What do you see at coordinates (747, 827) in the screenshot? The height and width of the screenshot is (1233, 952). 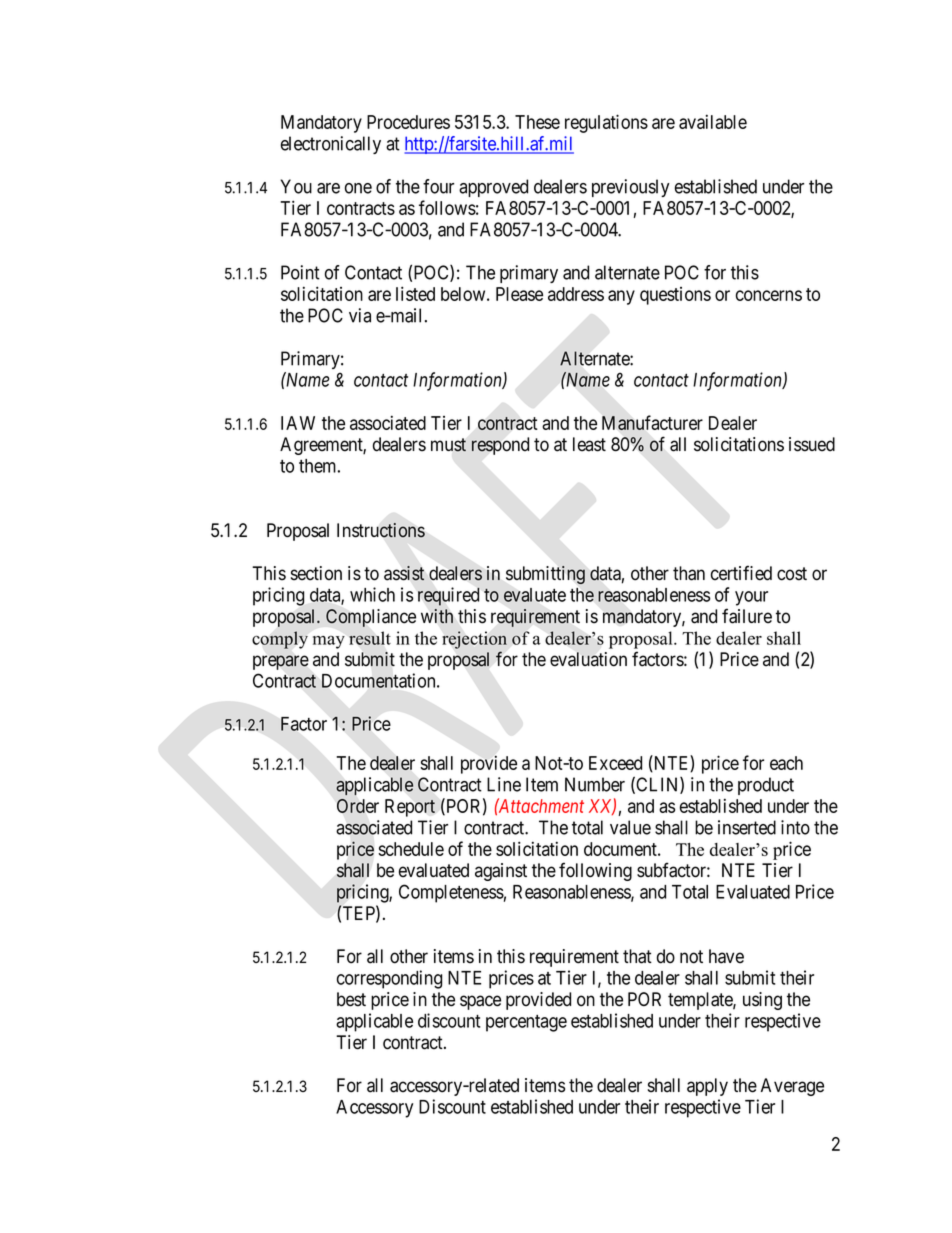 I see `inserted` at bounding box center [747, 827].
